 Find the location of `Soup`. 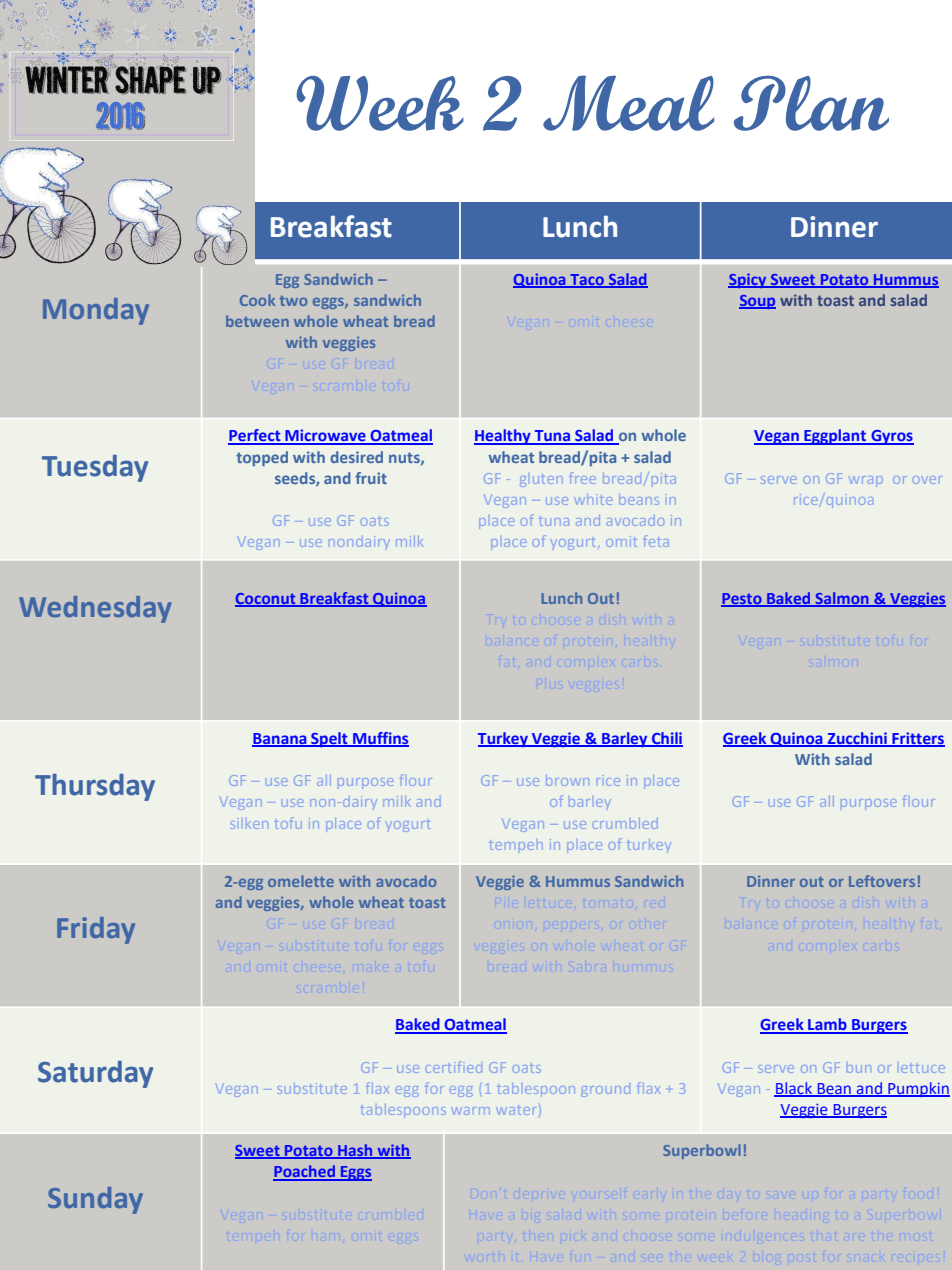

Soup is located at coordinates (757, 302).
